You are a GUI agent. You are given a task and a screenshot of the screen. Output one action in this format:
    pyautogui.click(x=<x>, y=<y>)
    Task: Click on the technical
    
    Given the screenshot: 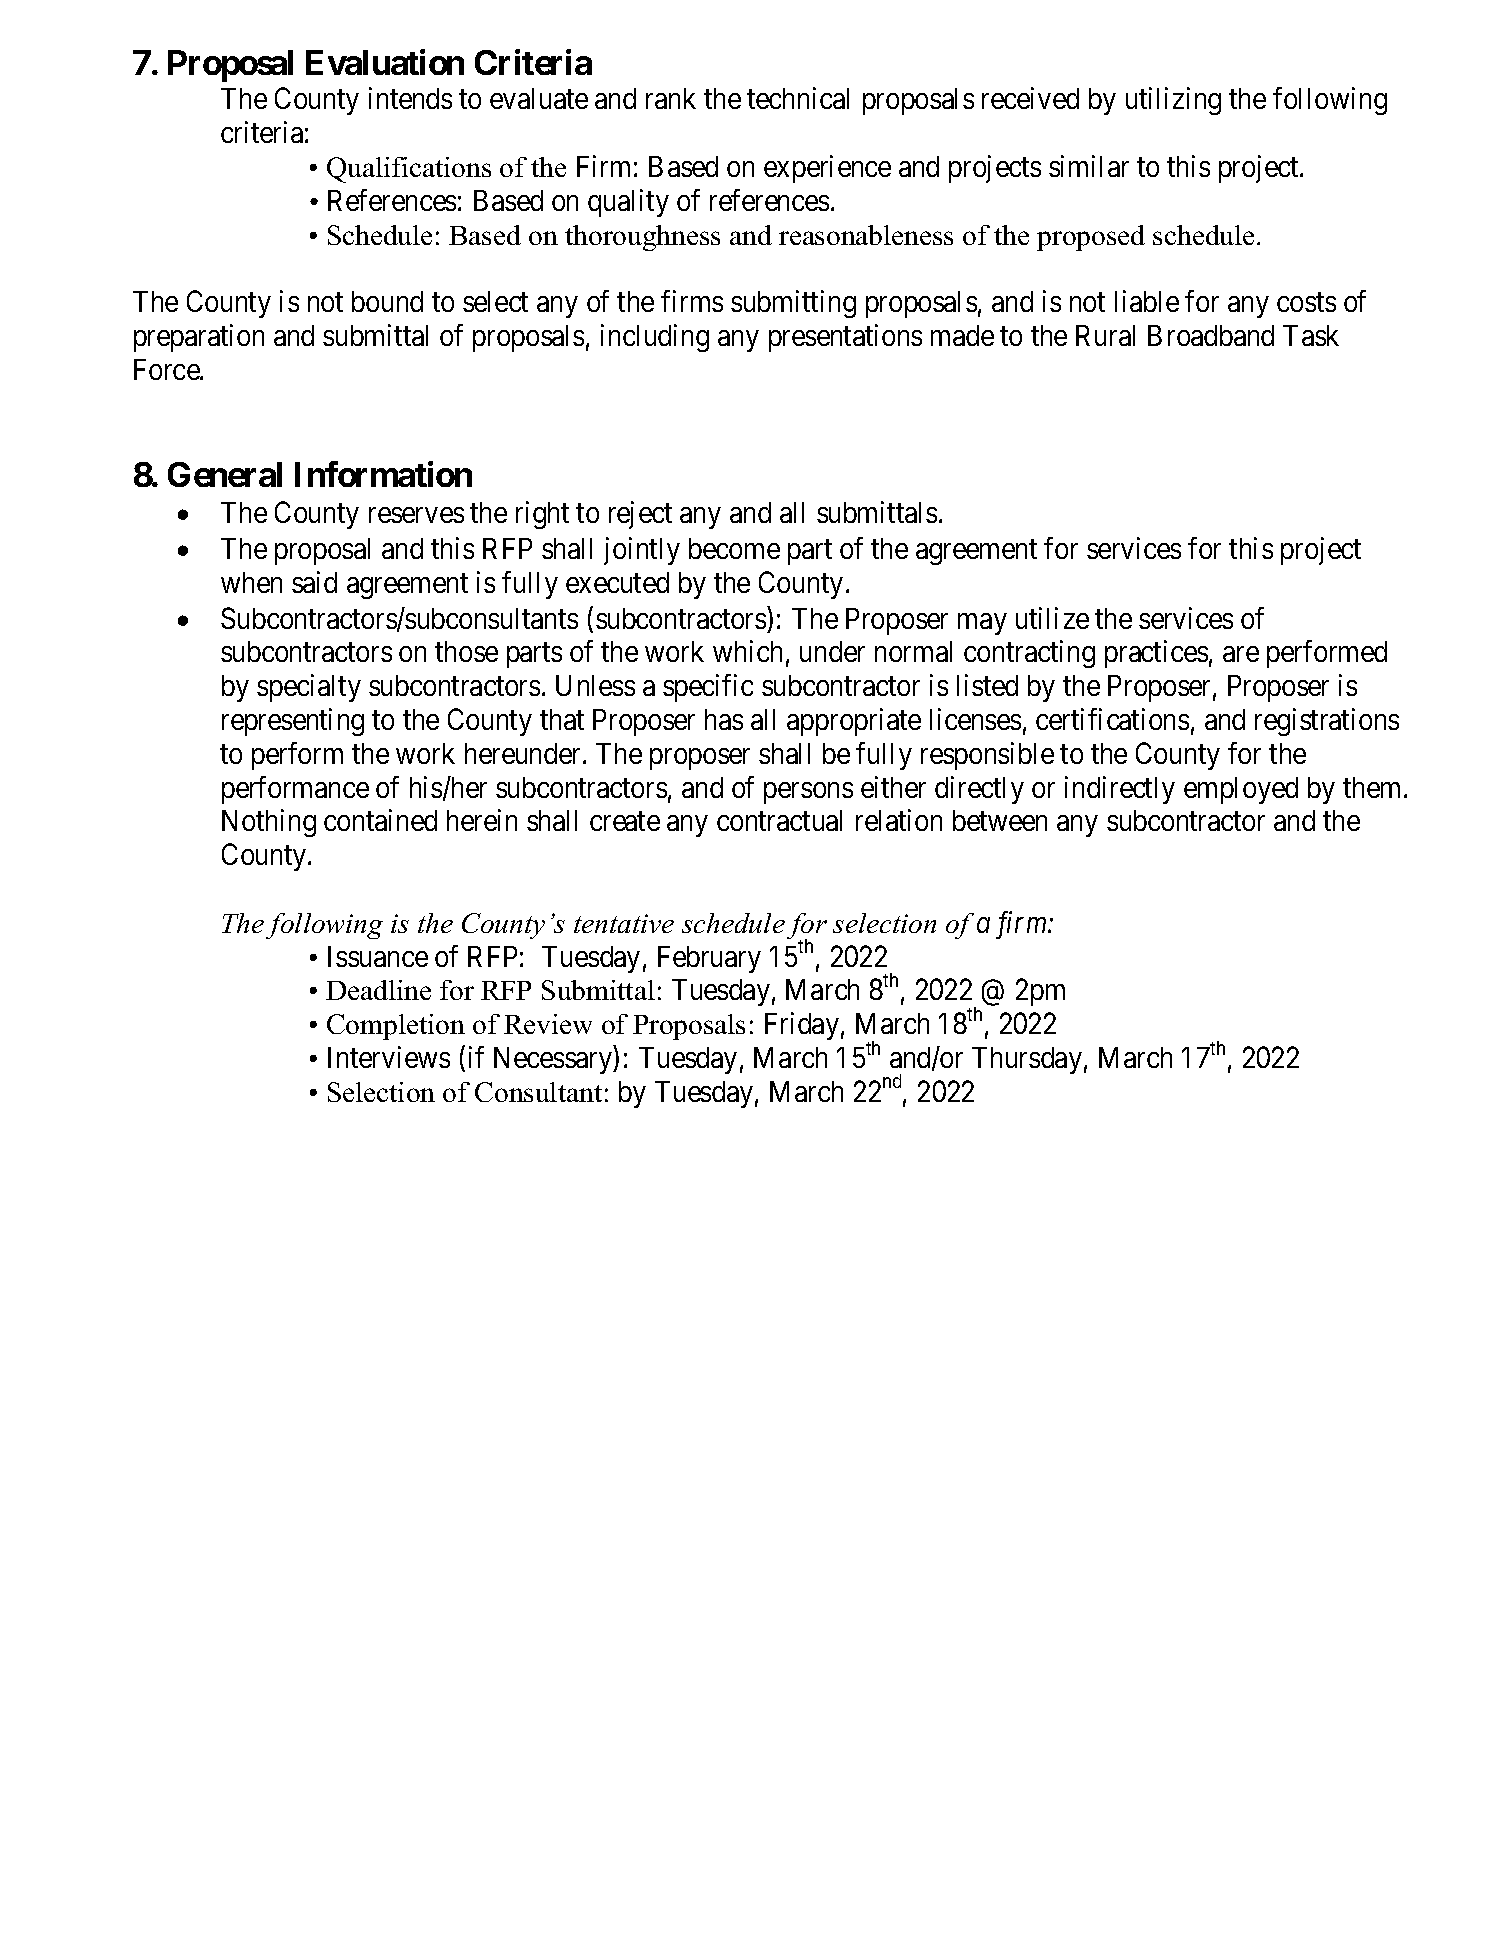 What is the action you would take?
    pyautogui.click(x=798, y=98)
